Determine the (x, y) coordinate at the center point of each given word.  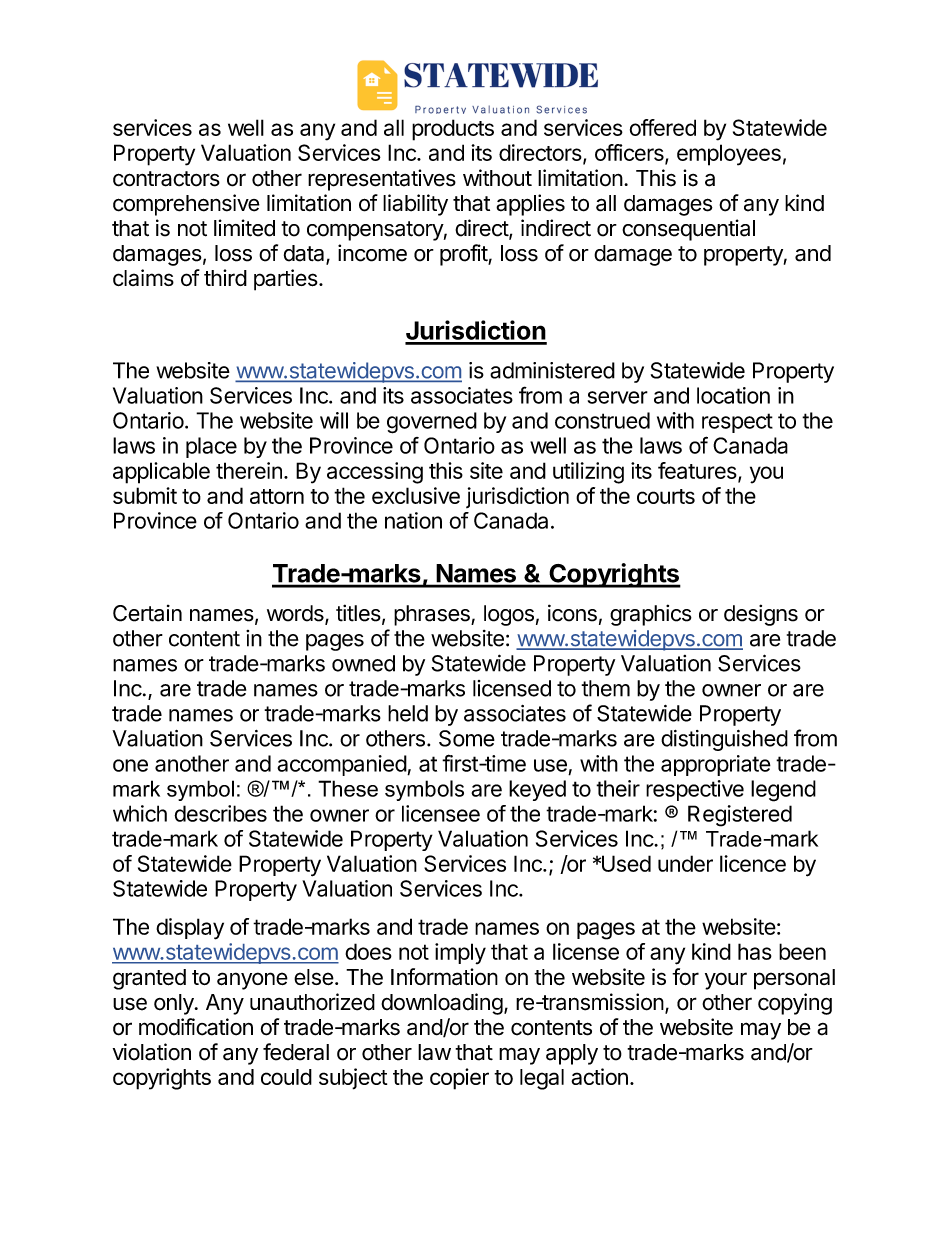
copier (459, 1079)
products (453, 130)
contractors (166, 179)
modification (196, 1027)
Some (467, 738)
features (697, 470)
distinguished (724, 740)
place (211, 447)
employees (729, 155)
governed (432, 423)
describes (220, 813)
